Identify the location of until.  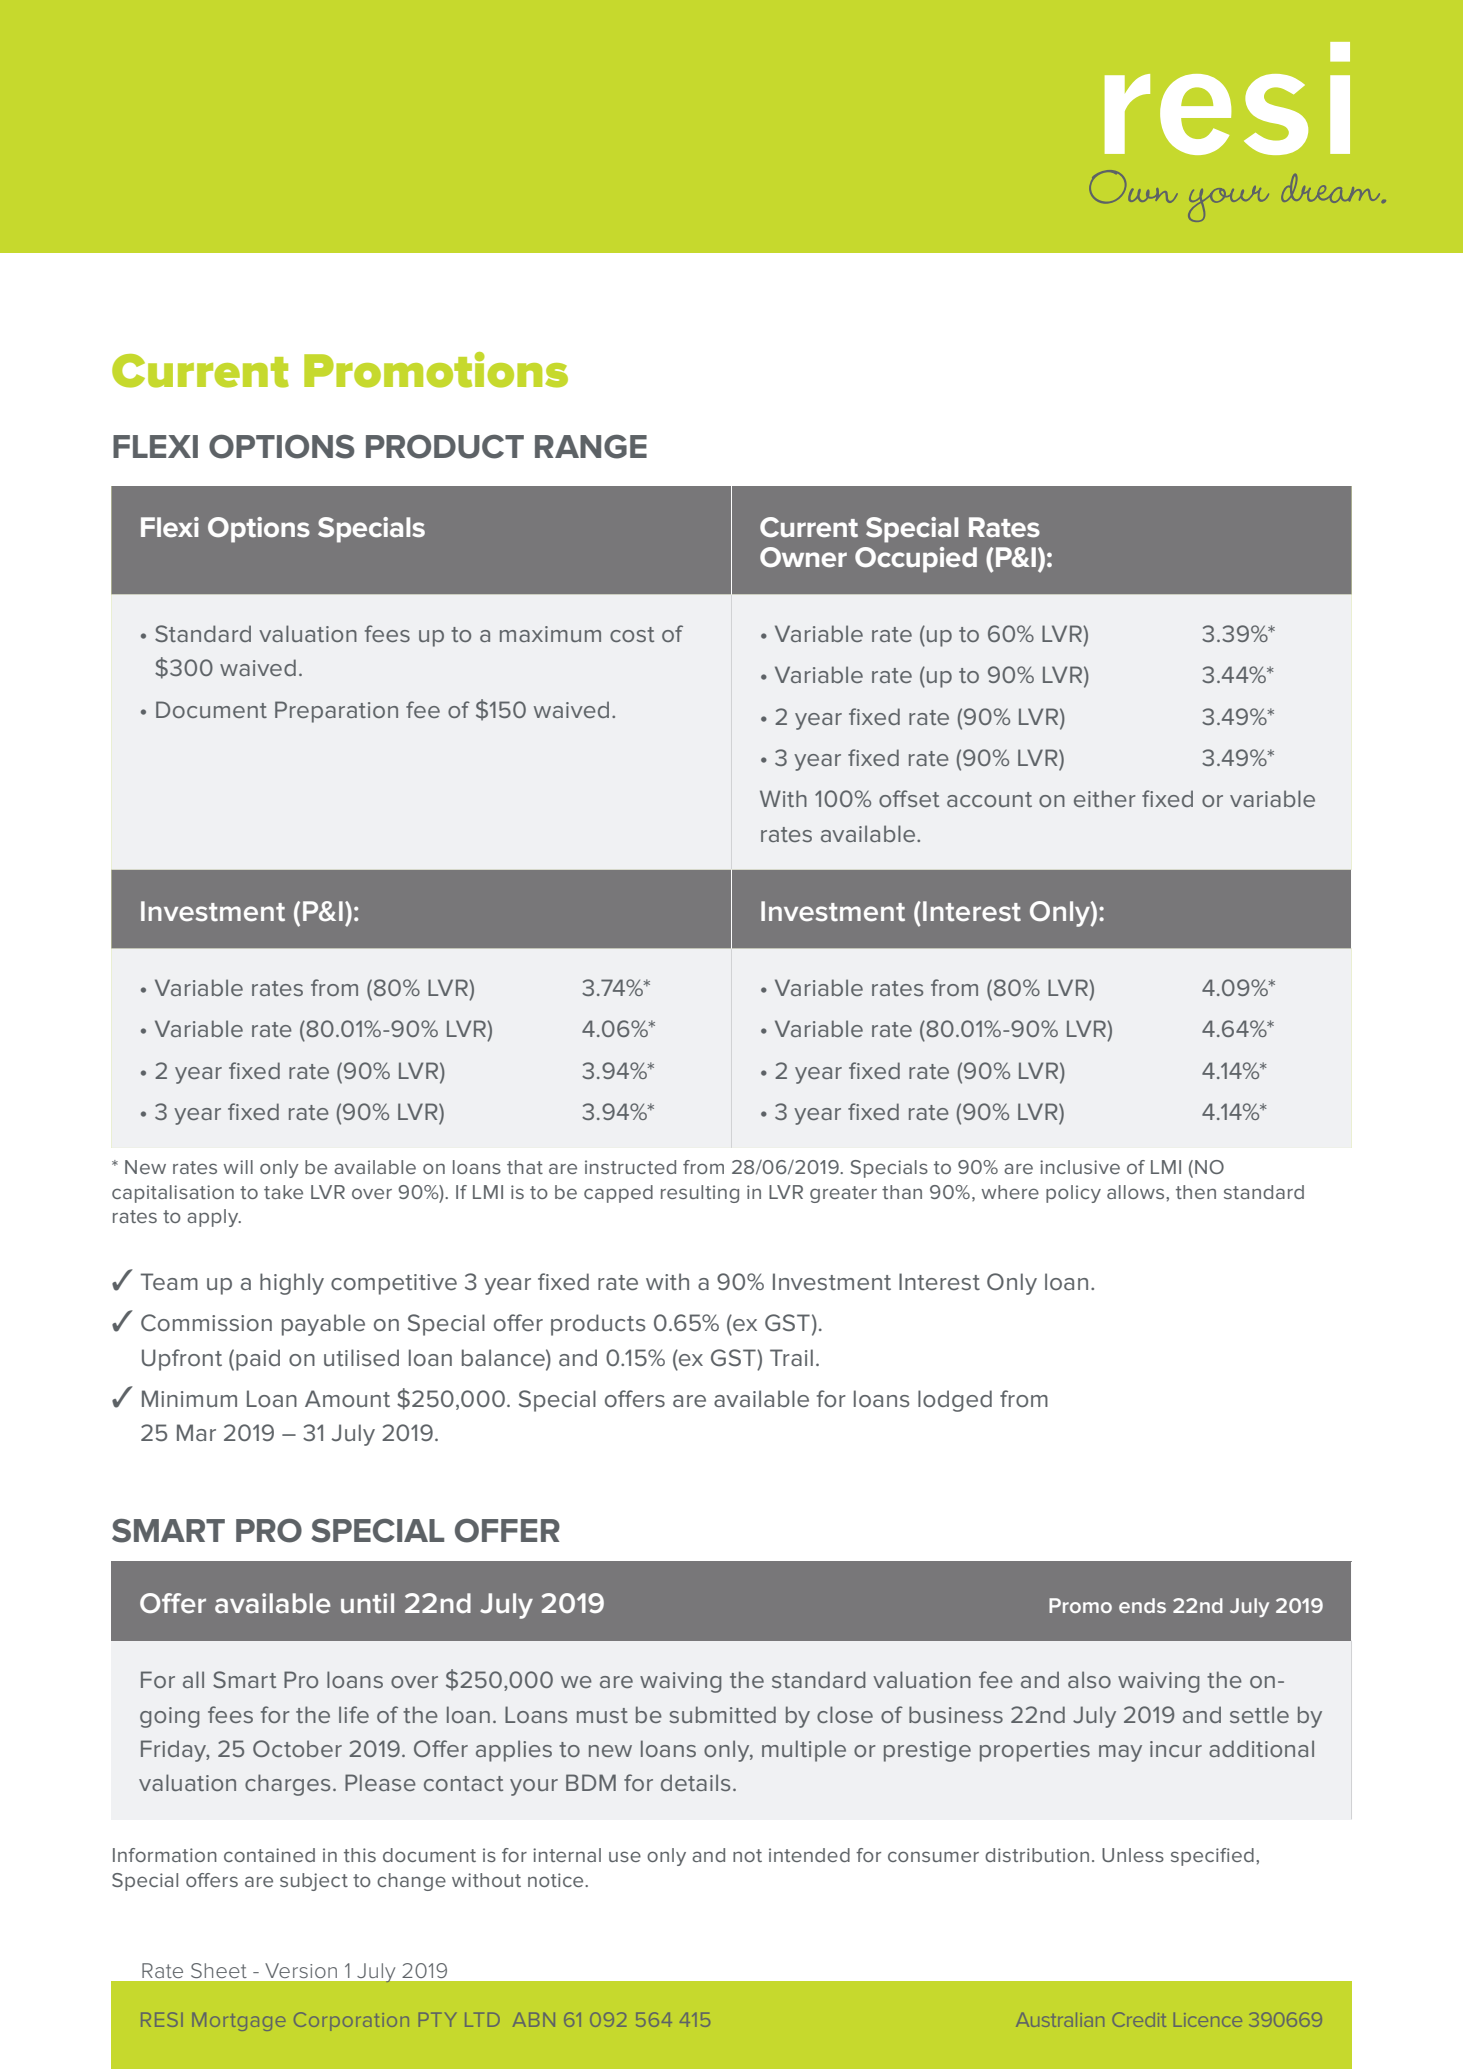
(367, 1603).
